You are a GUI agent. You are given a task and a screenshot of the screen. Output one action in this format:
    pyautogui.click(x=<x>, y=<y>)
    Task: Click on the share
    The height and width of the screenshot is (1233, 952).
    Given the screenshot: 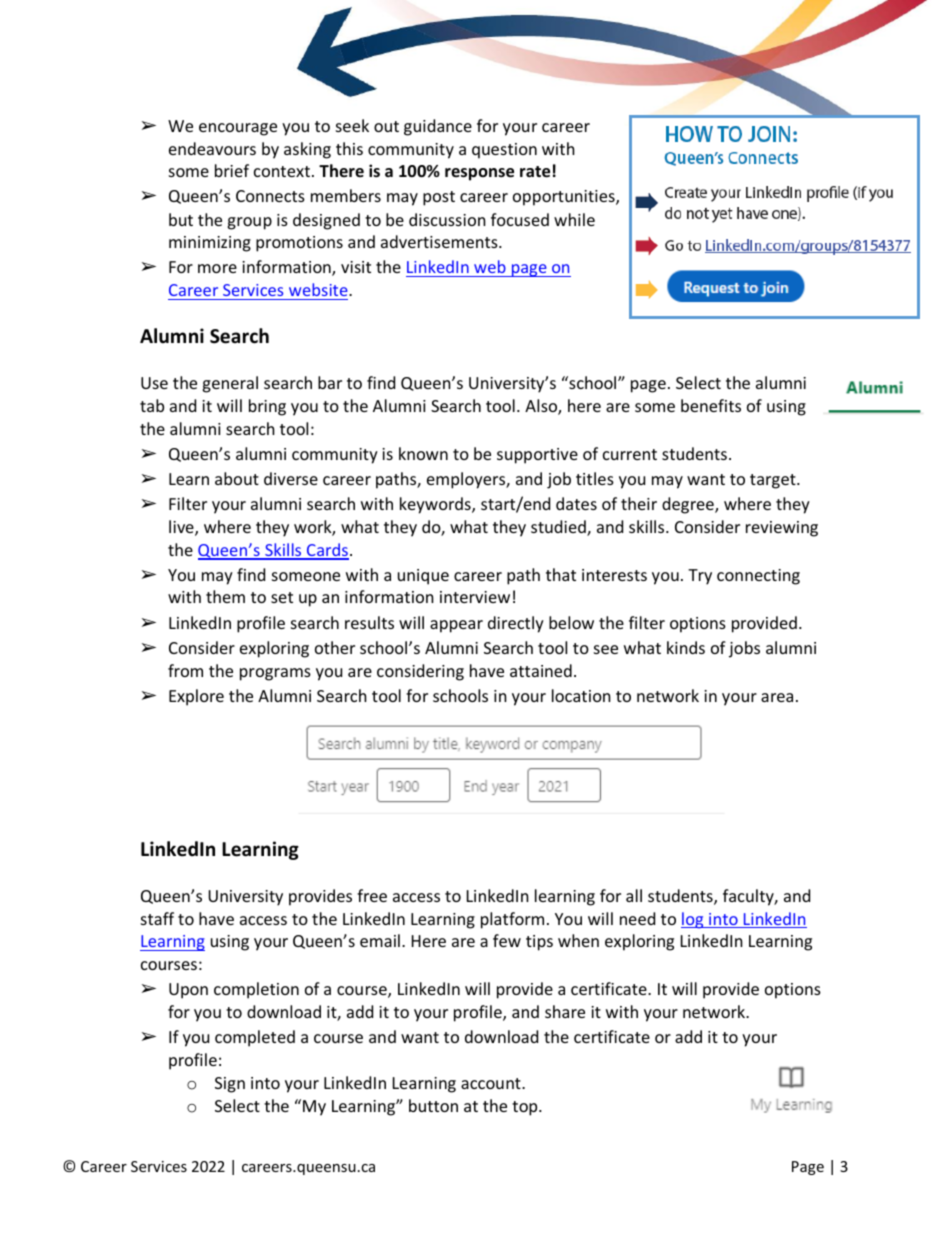 What is the action you would take?
    pyautogui.click(x=565, y=1011)
